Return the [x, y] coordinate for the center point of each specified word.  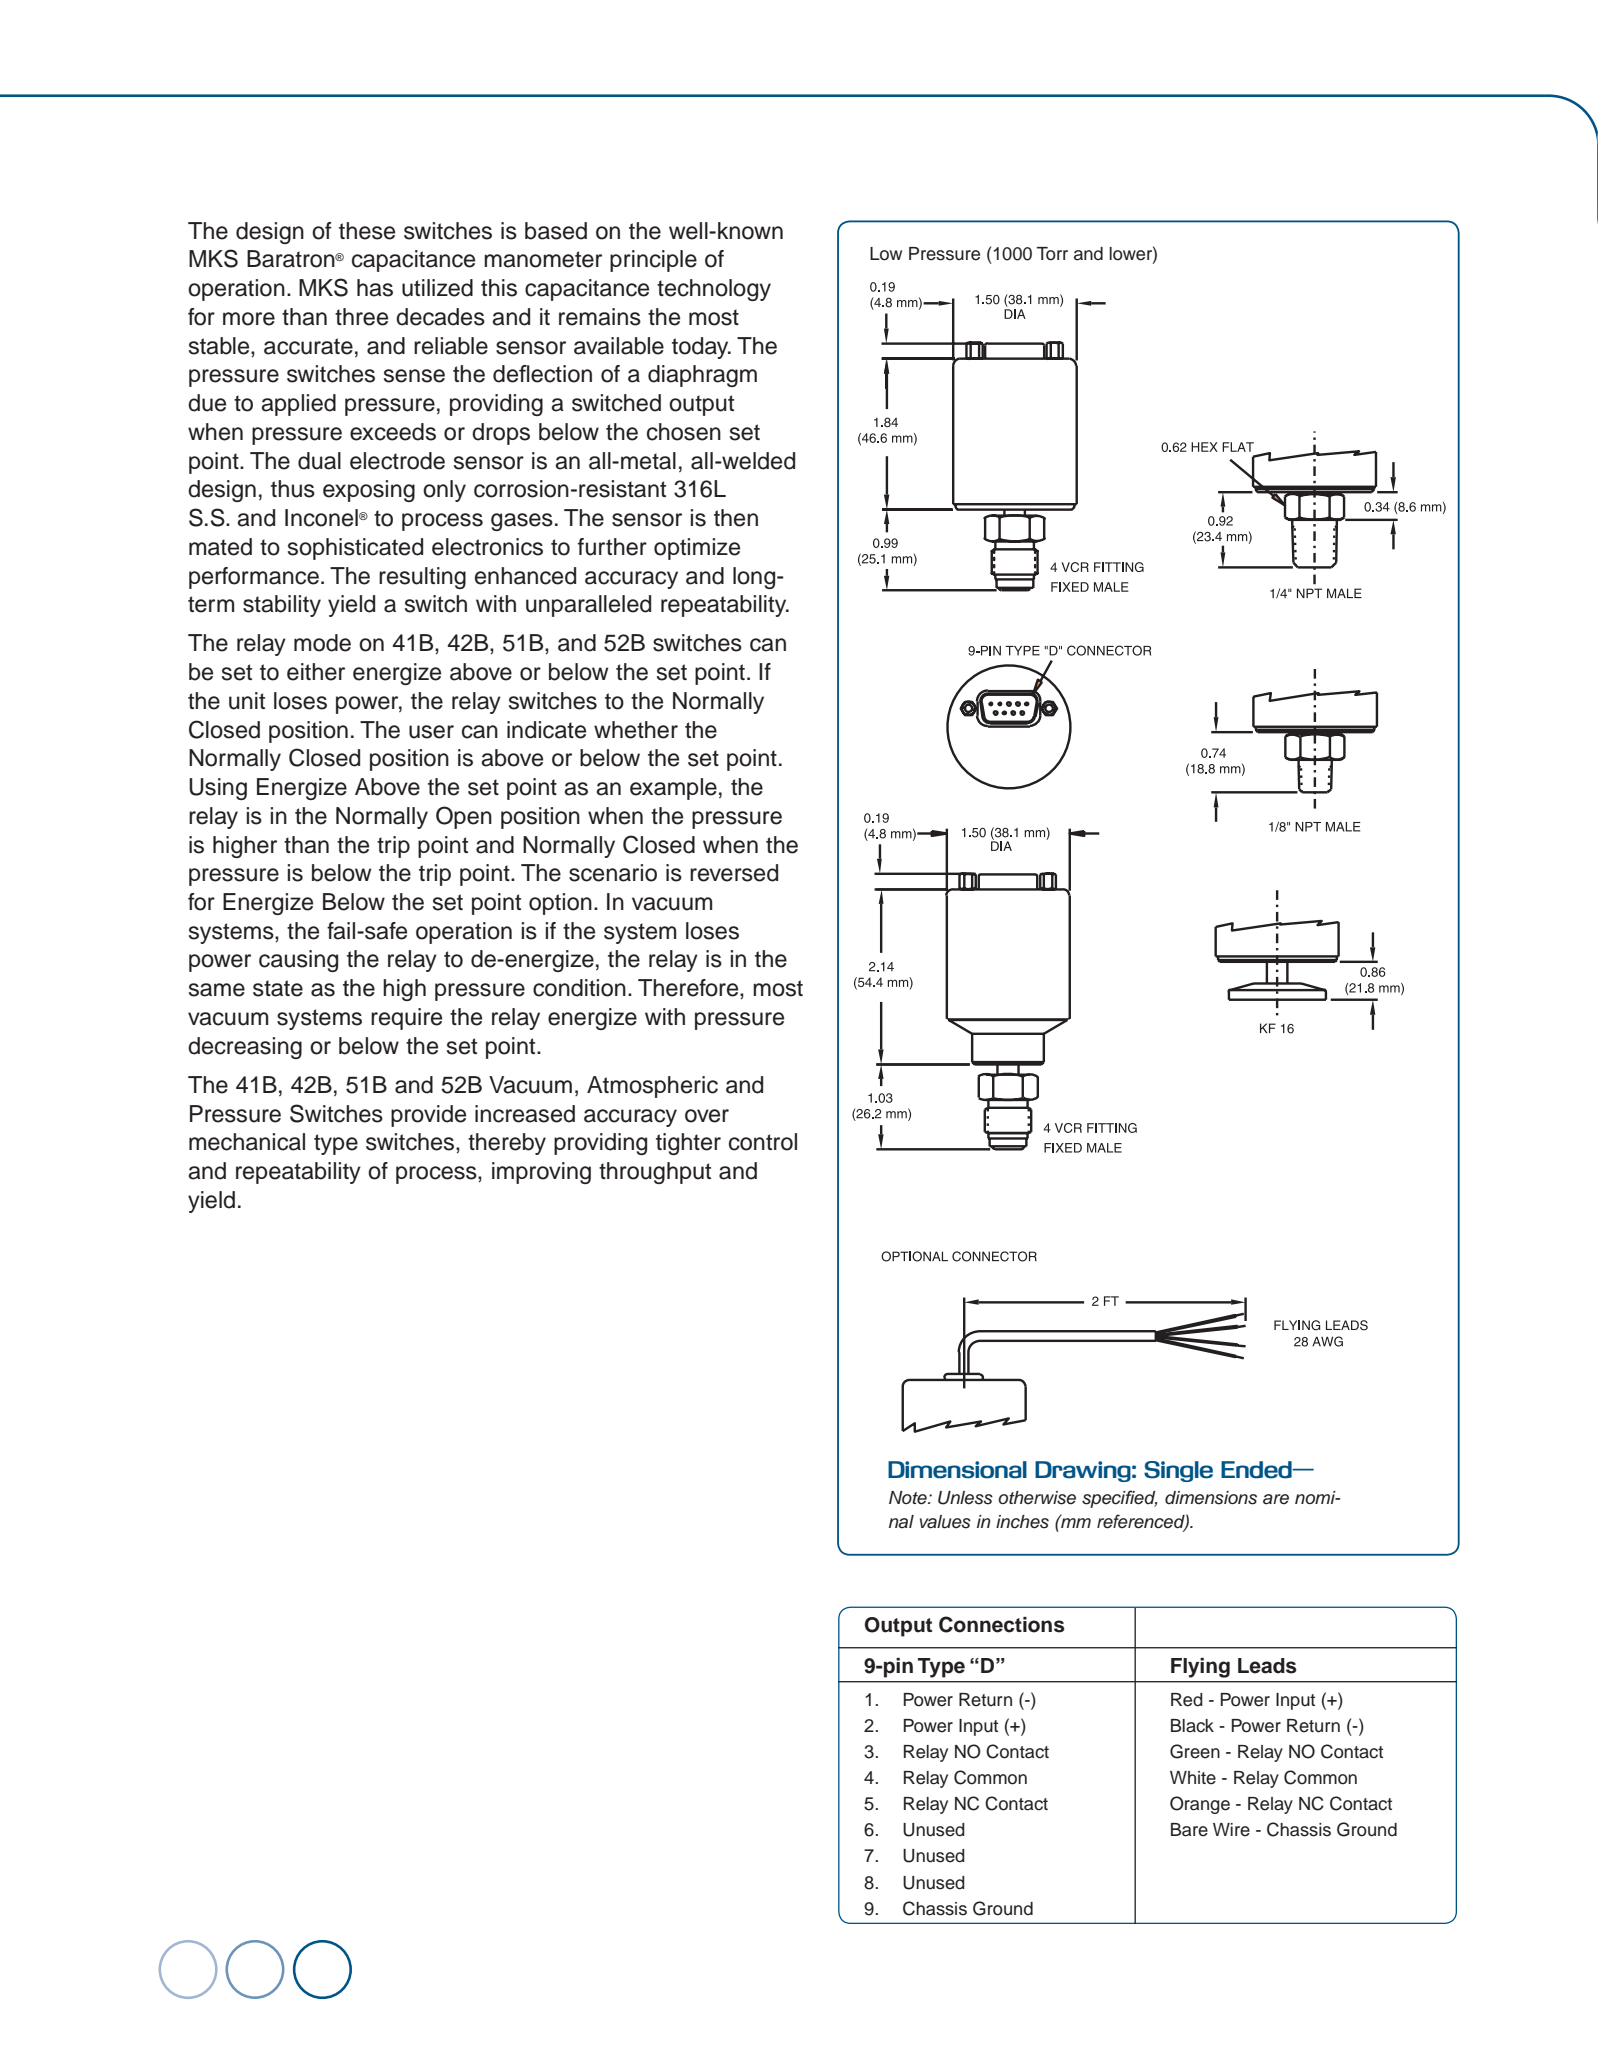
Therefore [689, 988]
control [763, 1142]
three [361, 317]
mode [322, 643]
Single [1178, 1471]
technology [714, 290]
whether [636, 730]
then [736, 518]
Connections [1002, 1624]
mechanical [247, 1142]
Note [909, 1498]
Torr [1052, 254]
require [406, 1019]
